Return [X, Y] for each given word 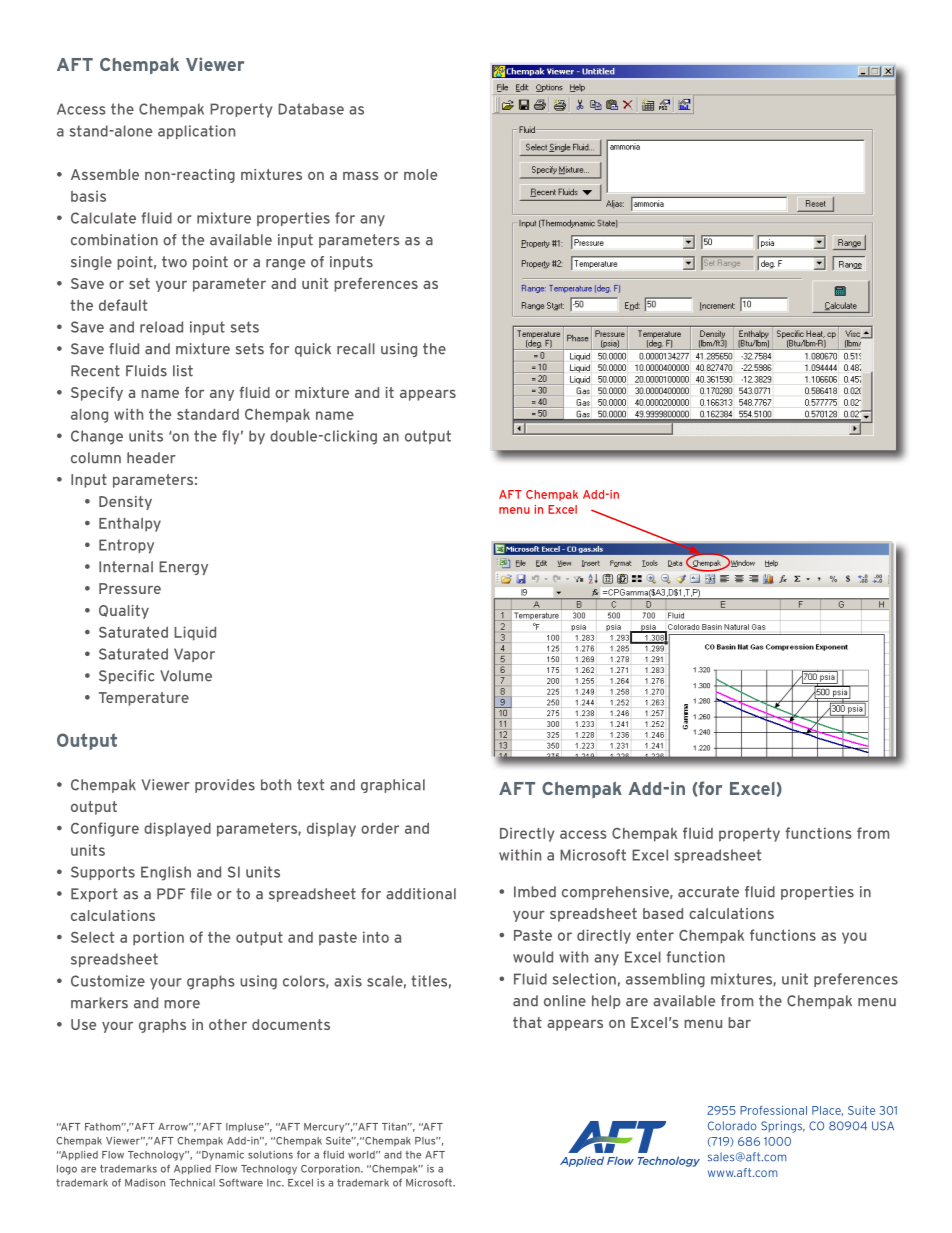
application [196, 132]
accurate [708, 892]
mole [420, 174]
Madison [145, 1183]
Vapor [194, 655]
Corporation [331, 1170]
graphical [393, 786]
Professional [773, 1110]
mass [361, 175]
